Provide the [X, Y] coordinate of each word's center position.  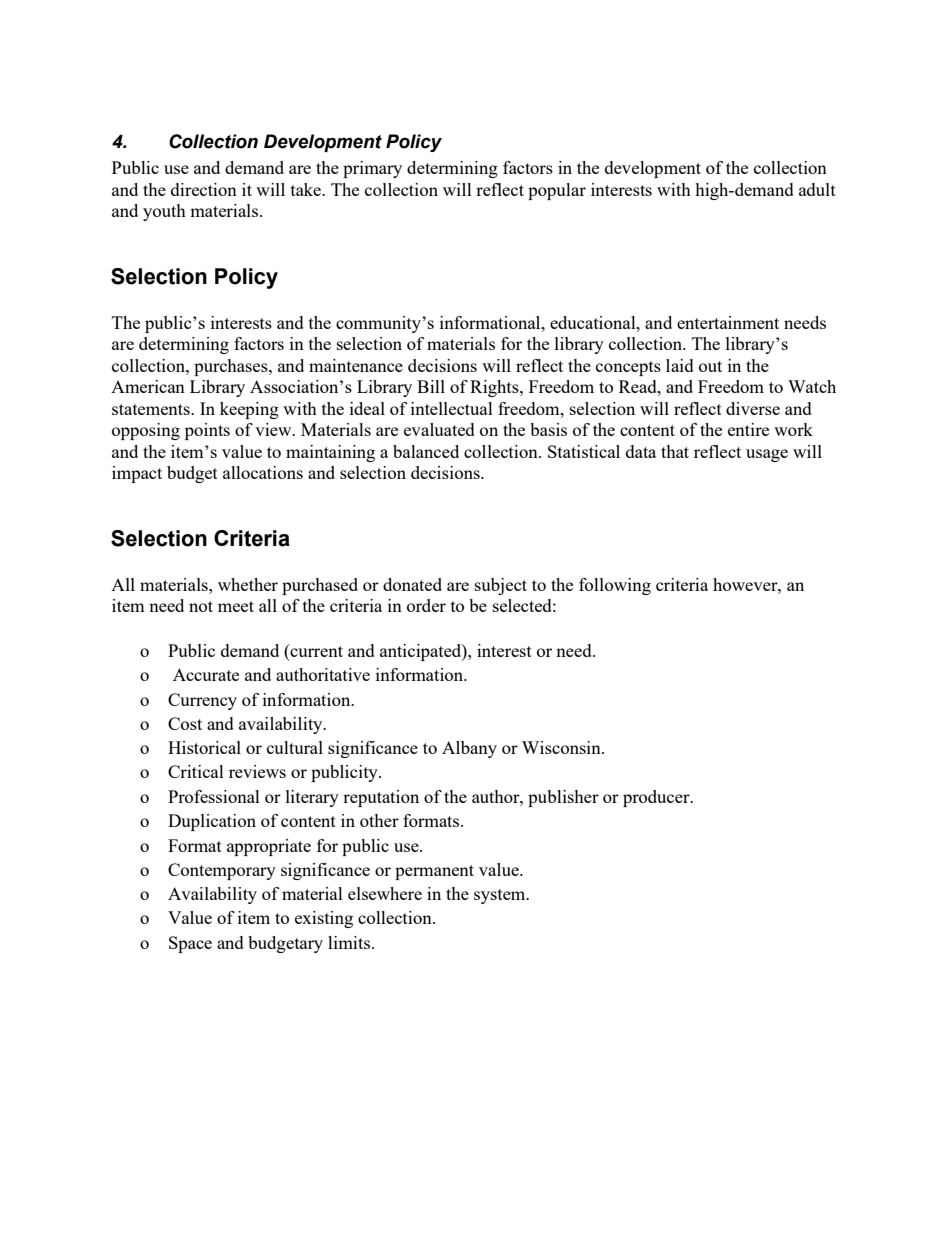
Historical [204, 747]
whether [248, 584]
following [615, 586]
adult [817, 189]
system [501, 896]
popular [557, 191]
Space [190, 944]
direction [204, 189]
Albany [469, 749]
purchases [232, 367]
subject [501, 586]
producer [657, 798]
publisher [563, 798]
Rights [495, 388]
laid [680, 365]
